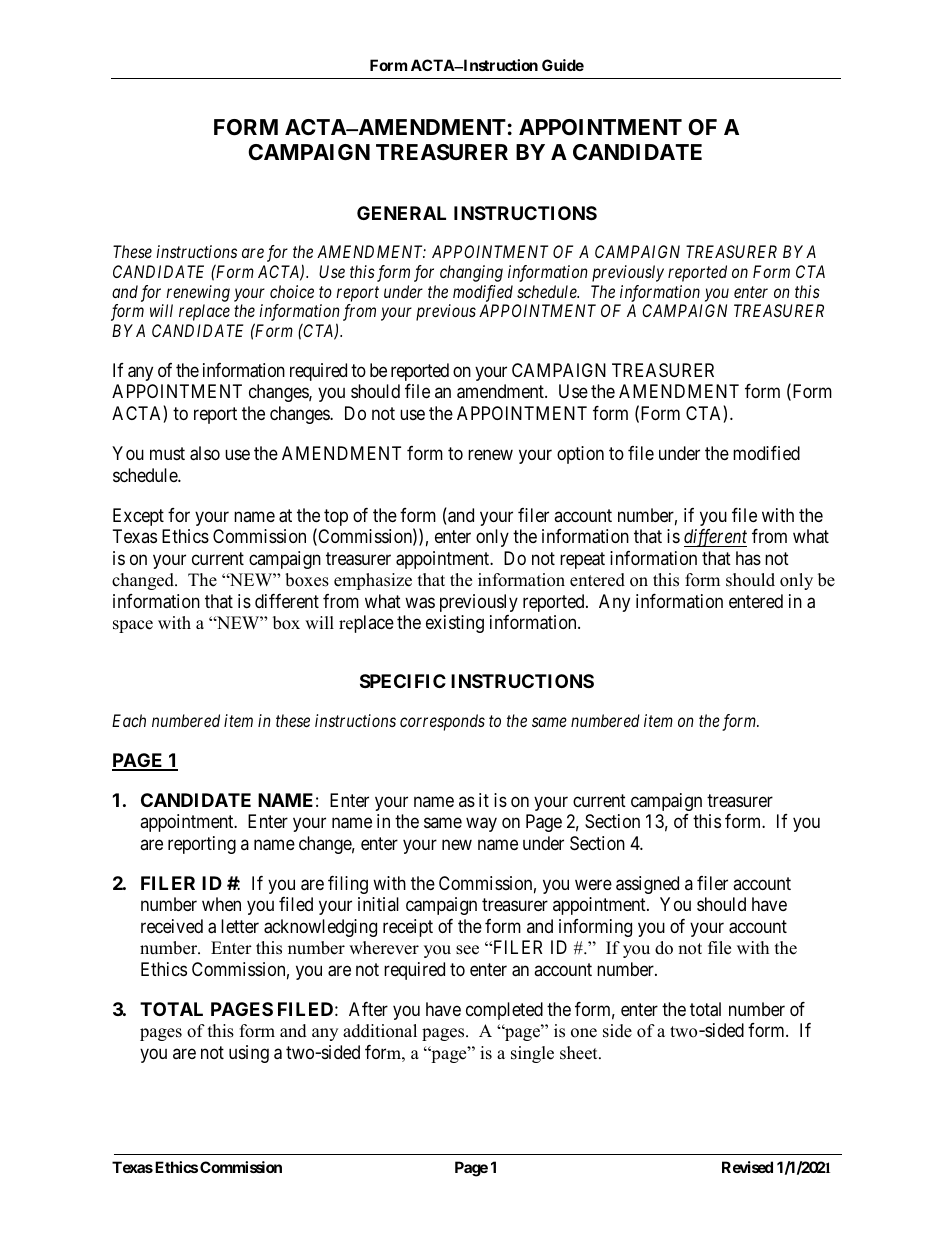  Describe the element at coordinates (249, 1054) in the screenshot. I see `using` at that location.
